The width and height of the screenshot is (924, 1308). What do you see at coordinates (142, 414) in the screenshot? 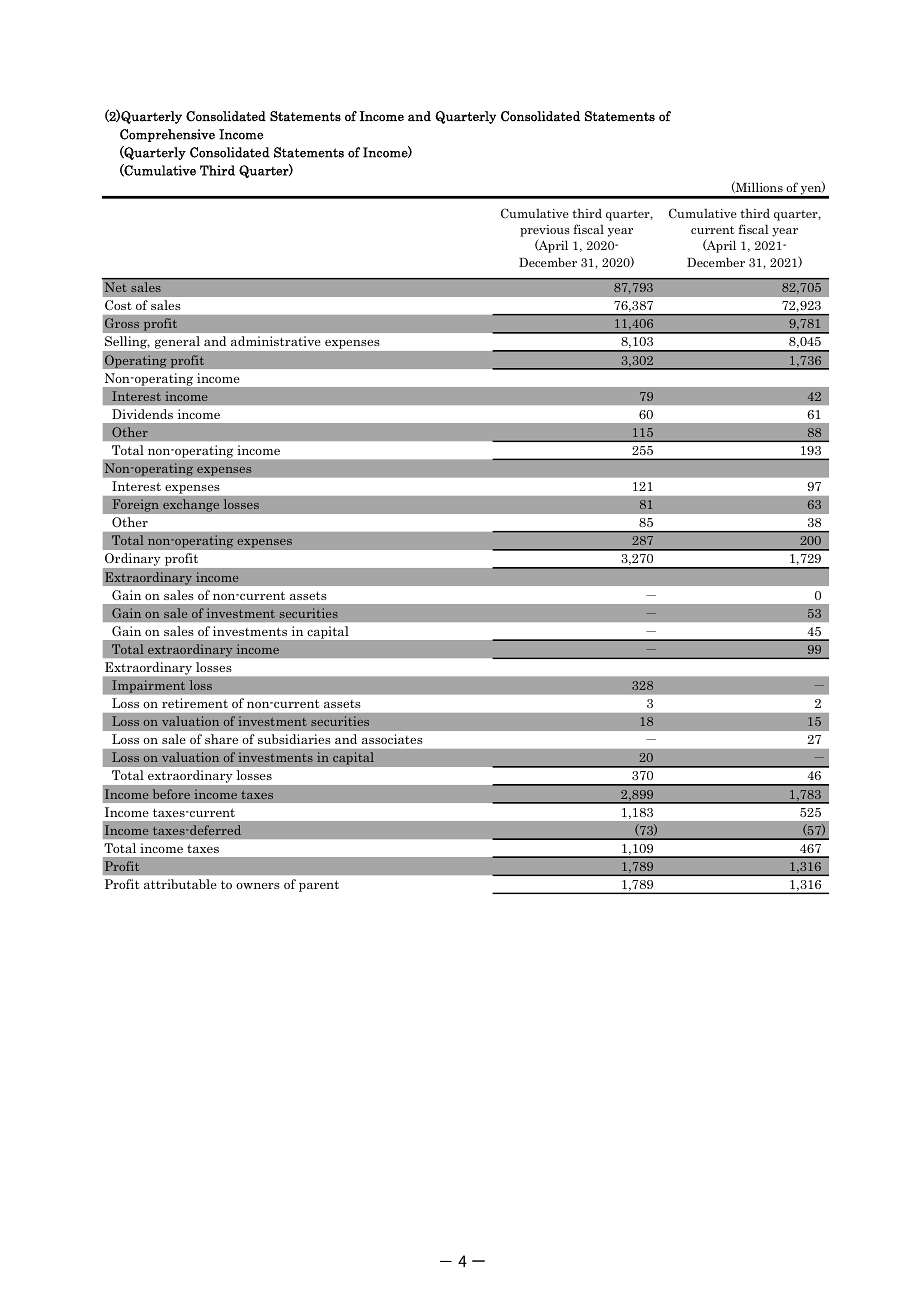
I see `Dividends` at bounding box center [142, 414].
